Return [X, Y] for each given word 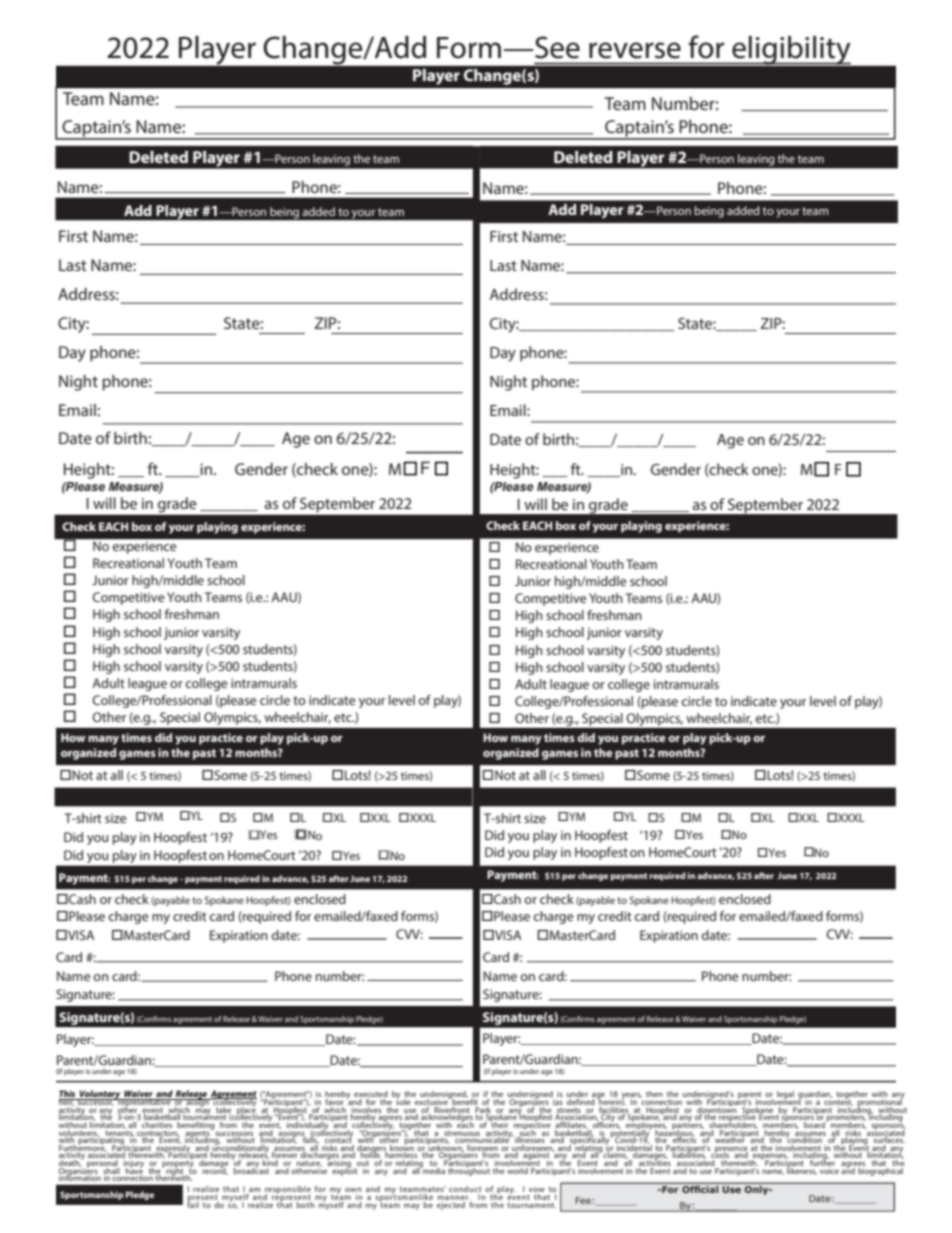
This [68, 1095]
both [305, 1203]
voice [828, 1169]
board [814, 1123]
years [631, 1097]
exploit [345, 1170]
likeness [801, 1170]
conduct [465, 1190]
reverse [635, 50]
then [654, 1094]
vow [537, 1191]
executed [371, 1095]
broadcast [252, 1169]
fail [193, 1203]
